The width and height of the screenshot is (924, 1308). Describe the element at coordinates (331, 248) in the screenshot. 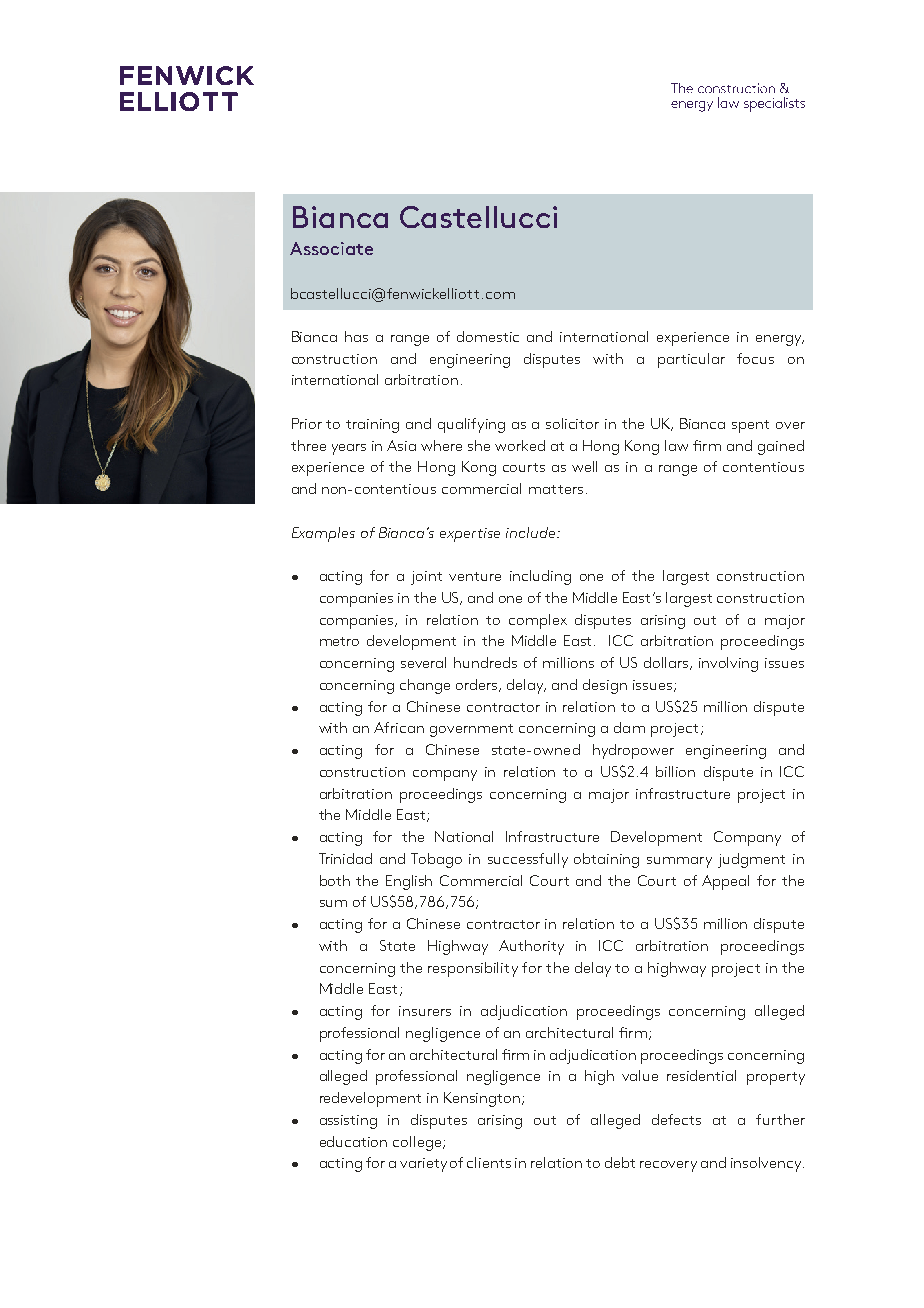

I see `Associate` at that location.
